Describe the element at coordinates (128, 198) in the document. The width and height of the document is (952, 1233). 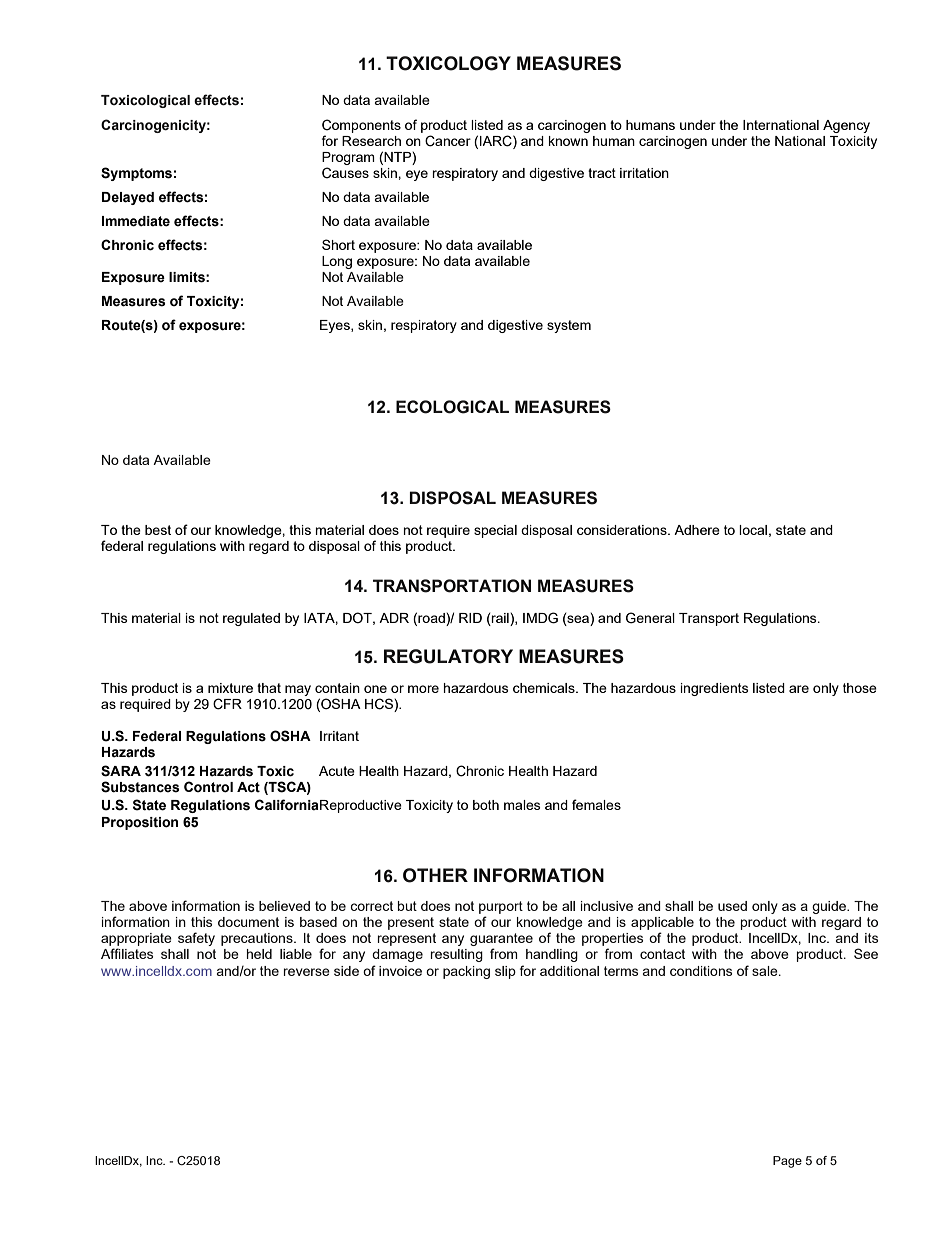
I see `Delayed` at that location.
